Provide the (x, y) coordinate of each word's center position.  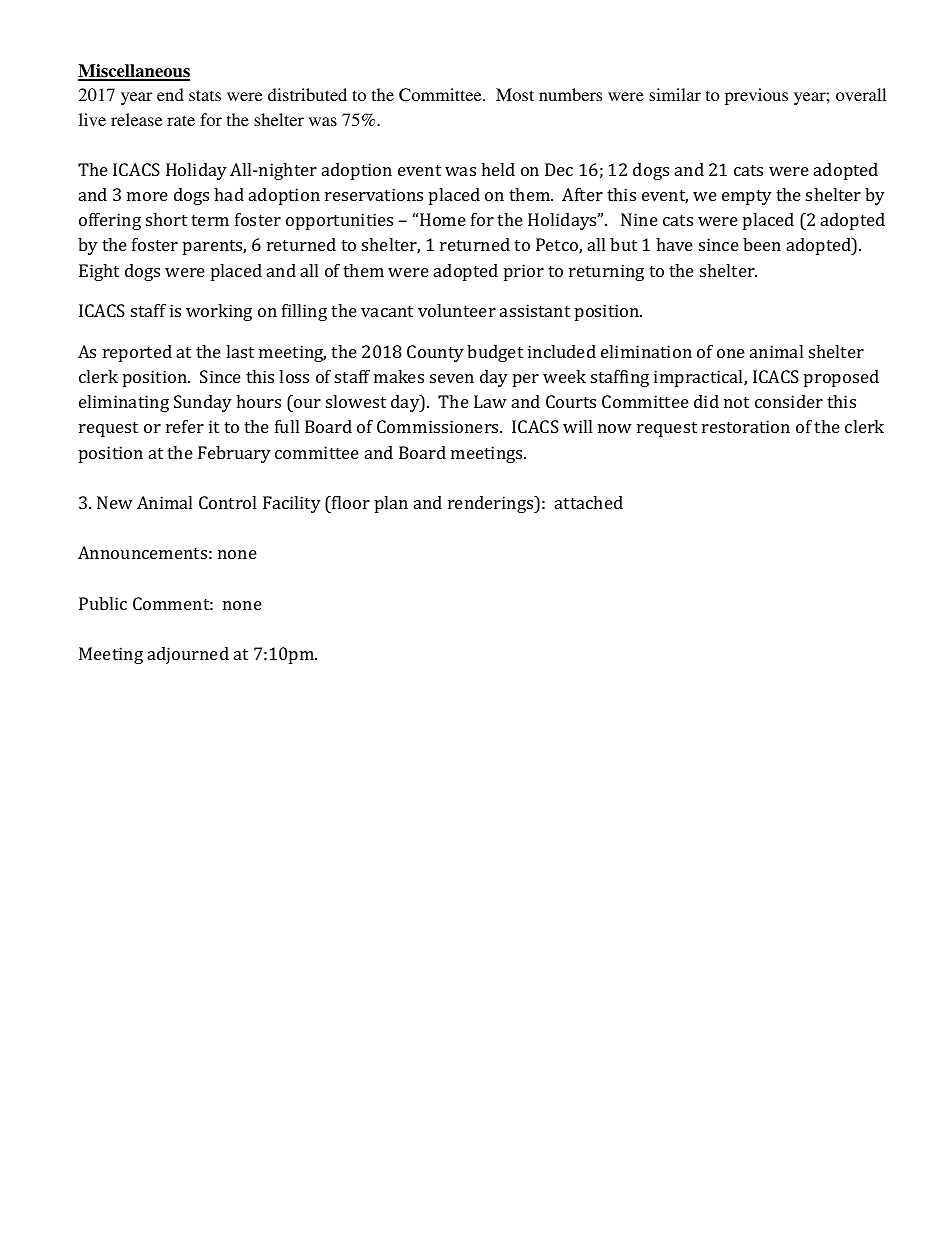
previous (756, 96)
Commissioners (439, 426)
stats (205, 95)
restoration (746, 426)
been (762, 244)
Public (103, 603)
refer (185, 426)
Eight (99, 272)
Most (515, 94)
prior (524, 272)
